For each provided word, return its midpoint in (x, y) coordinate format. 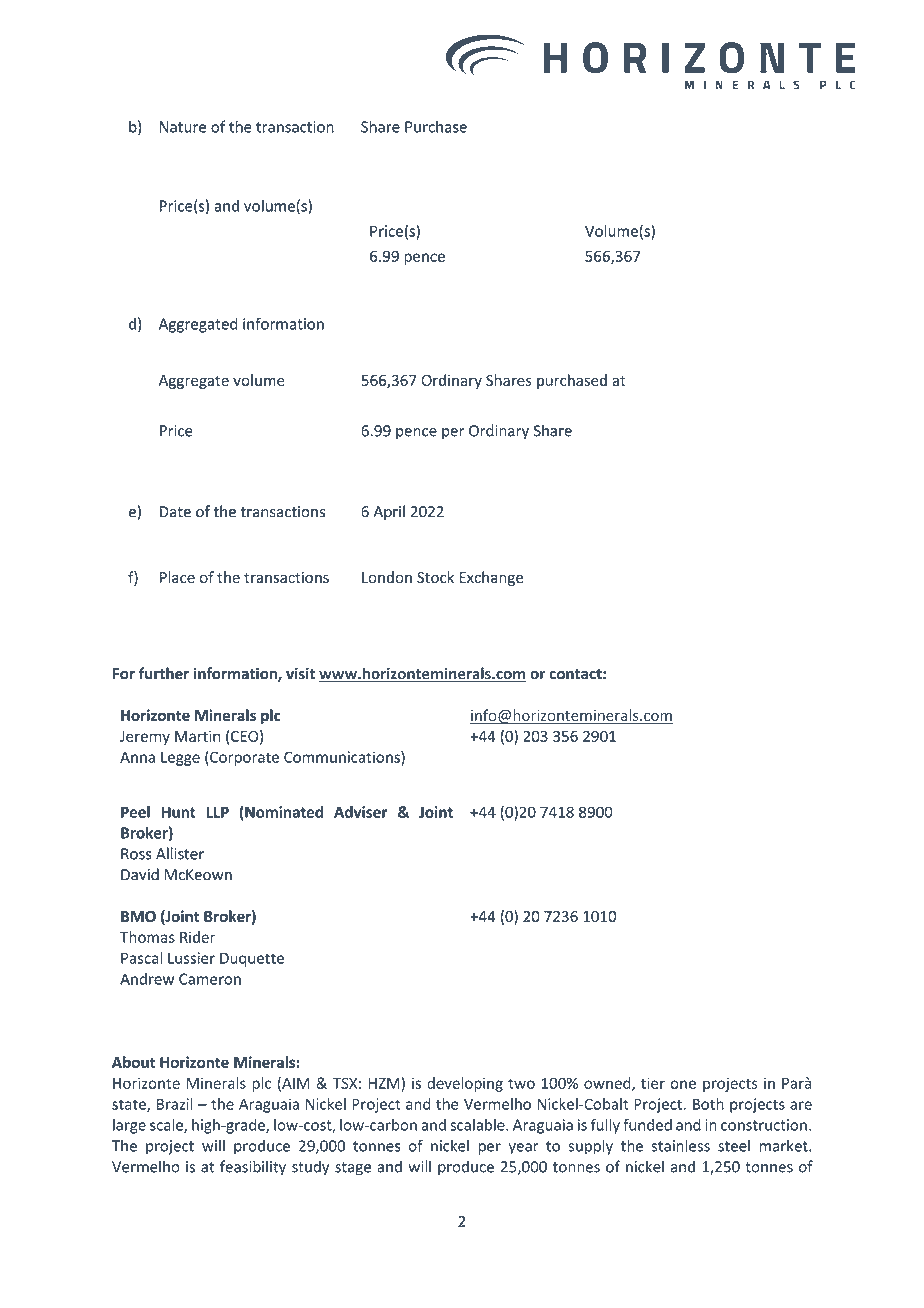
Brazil (175, 1104)
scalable (478, 1125)
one (683, 1084)
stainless (681, 1145)
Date (175, 512)
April (389, 512)
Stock (435, 577)
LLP (217, 812)
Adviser (360, 812)
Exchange (491, 578)
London (387, 577)
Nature (183, 127)
